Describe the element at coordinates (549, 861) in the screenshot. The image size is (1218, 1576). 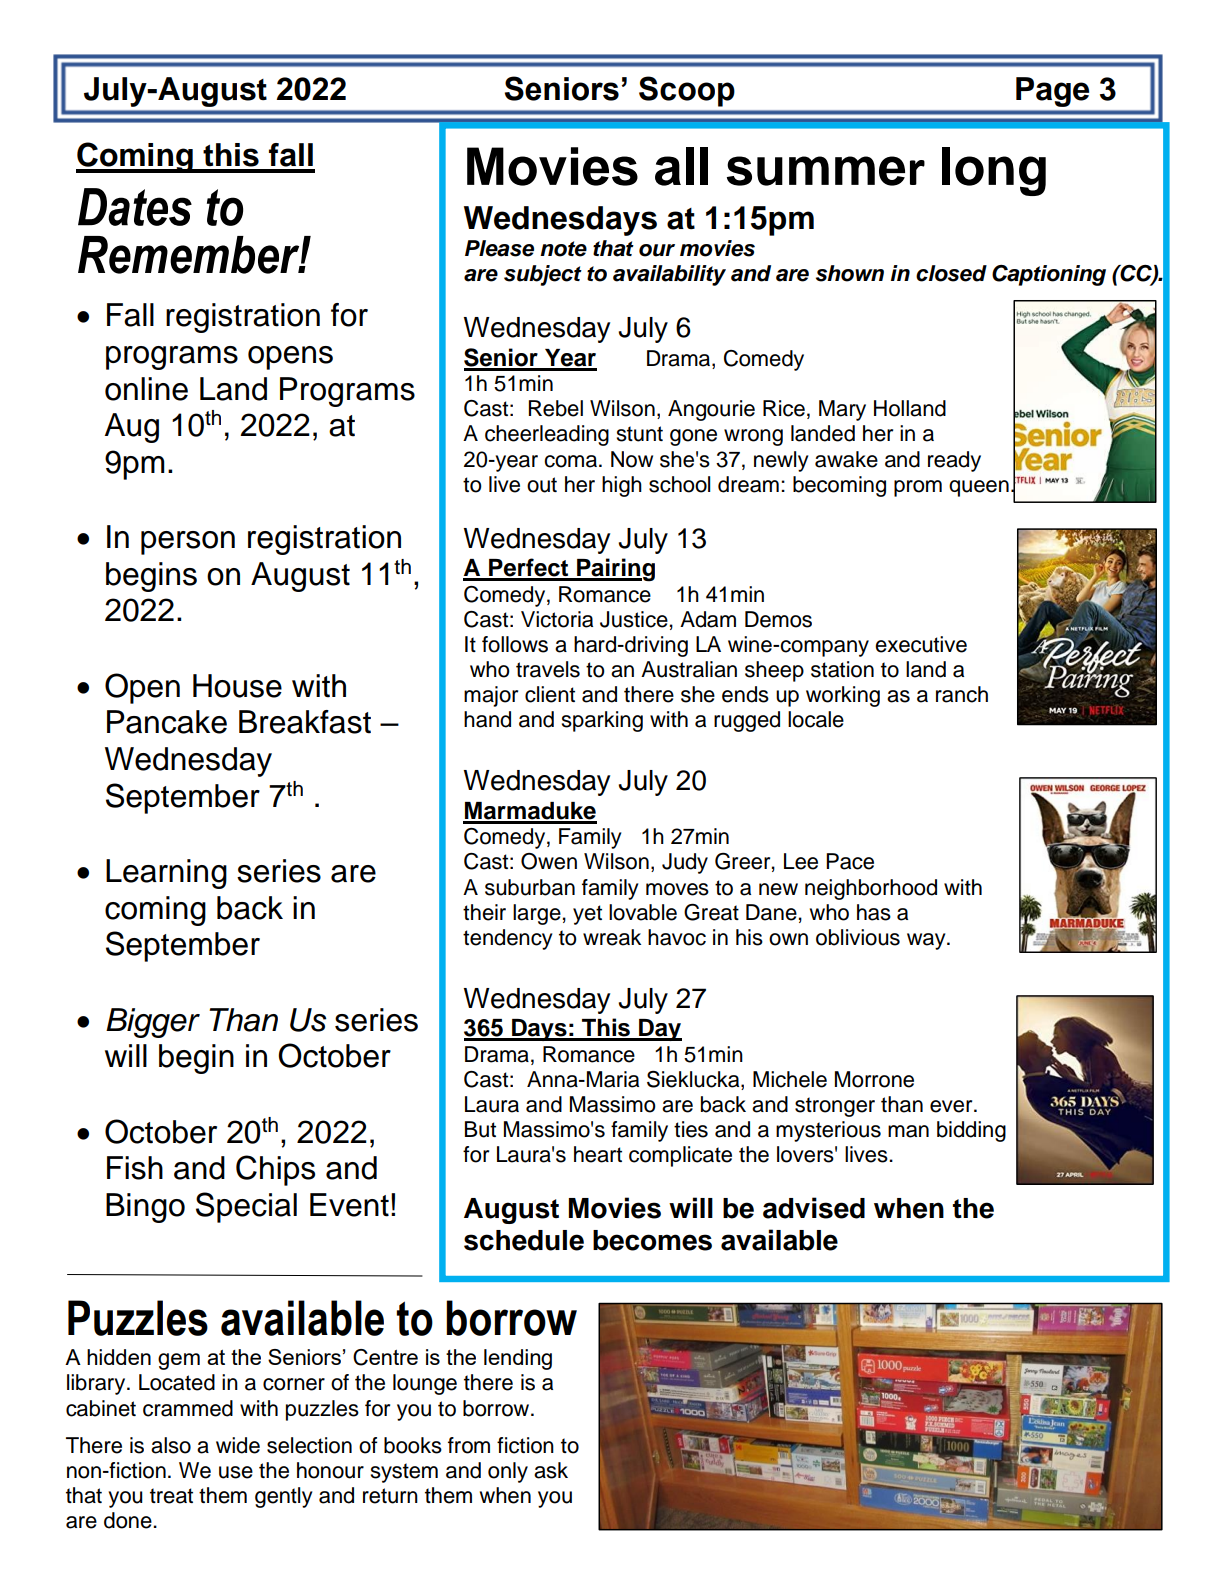
I see `Owen` at that location.
